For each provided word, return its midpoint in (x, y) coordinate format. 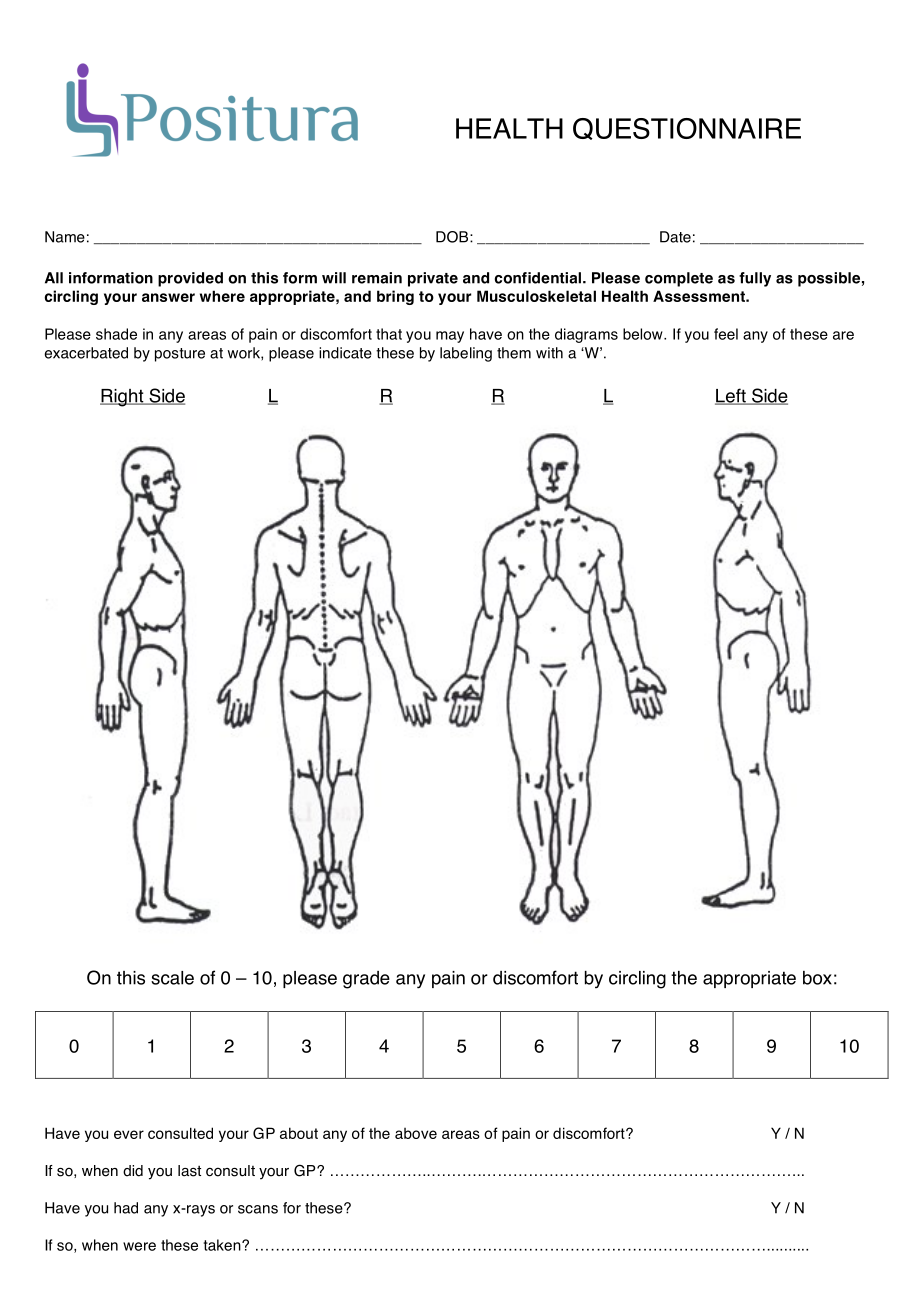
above (416, 1133)
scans (258, 1209)
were (139, 1246)
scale (172, 978)
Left (731, 396)
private (433, 279)
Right (123, 398)
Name (65, 237)
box (817, 978)
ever (129, 1134)
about (299, 1133)
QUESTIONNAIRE (687, 129)
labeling (466, 354)
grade (366, 980)
